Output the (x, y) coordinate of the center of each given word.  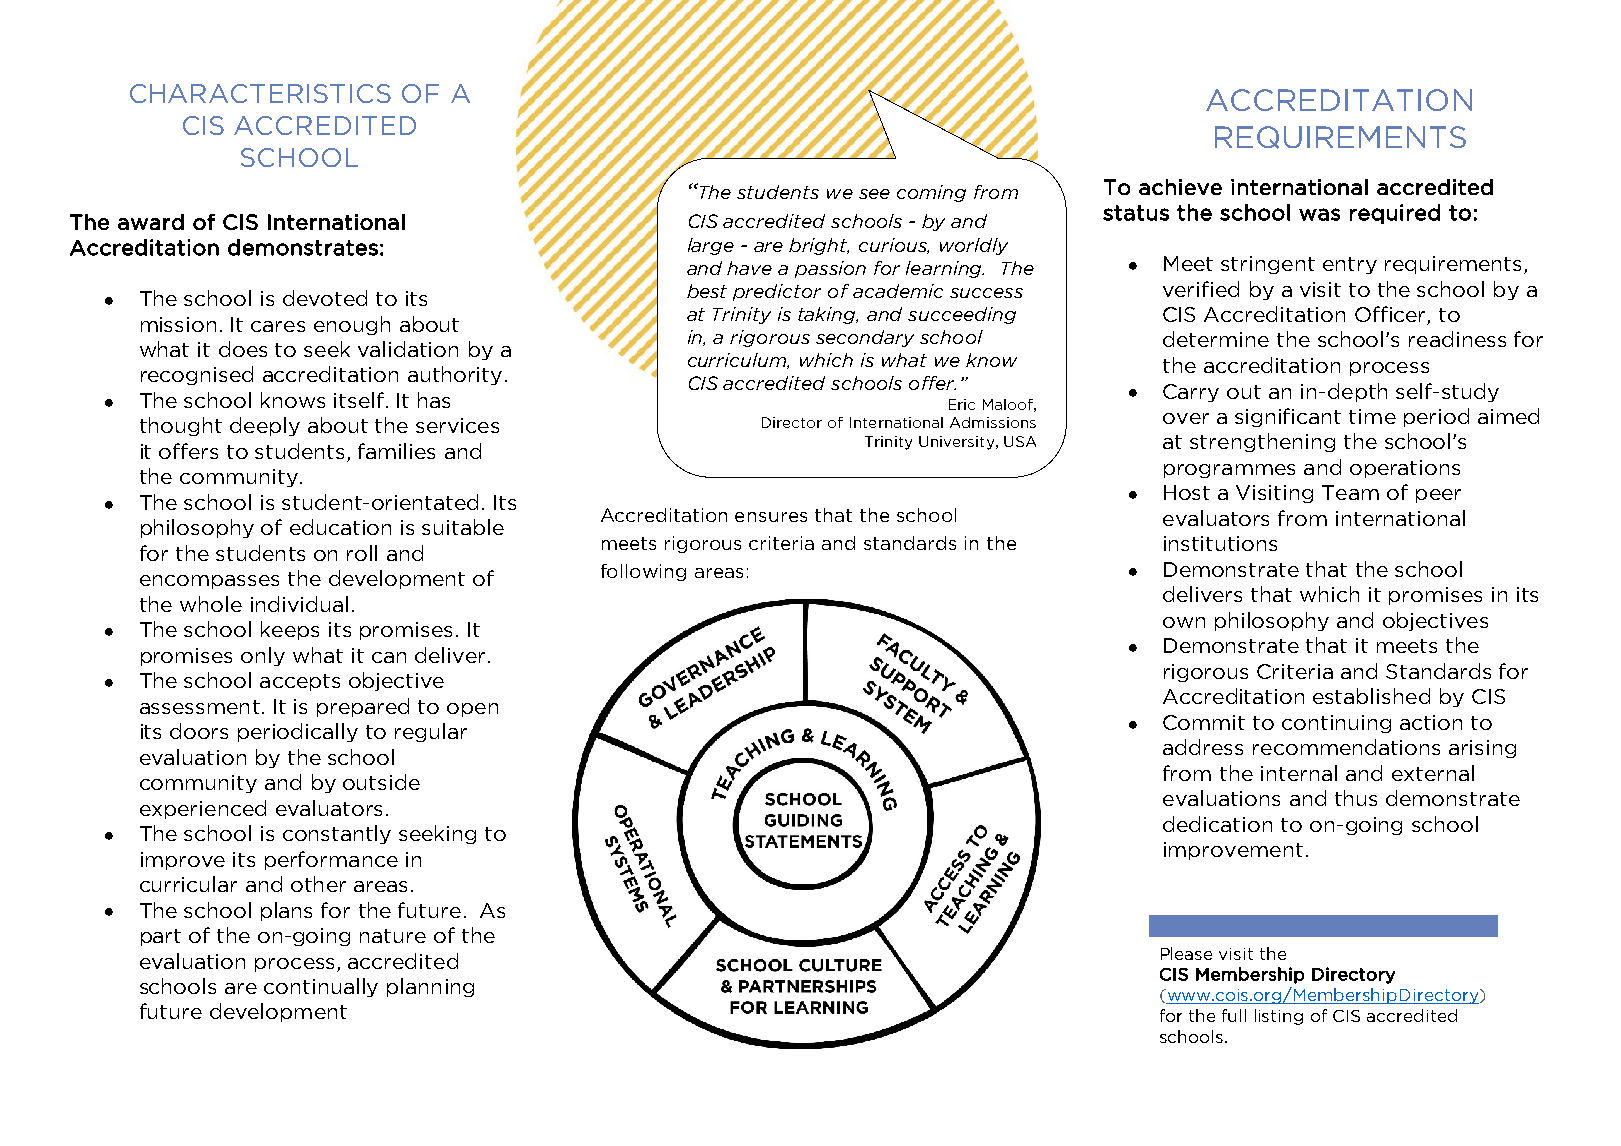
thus (1356, 798)
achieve (1180, 187)
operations (1405, 469)
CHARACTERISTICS (260, 93)
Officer (1391, 315)
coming (931, 193)
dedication (1217, 824)
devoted (325, 298)
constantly (337, 834)
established (1371, 696)
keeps (290, 630)
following (643, 572)
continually (321, 987)
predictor (777, 292)
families (396, 451)
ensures (771, 517)
